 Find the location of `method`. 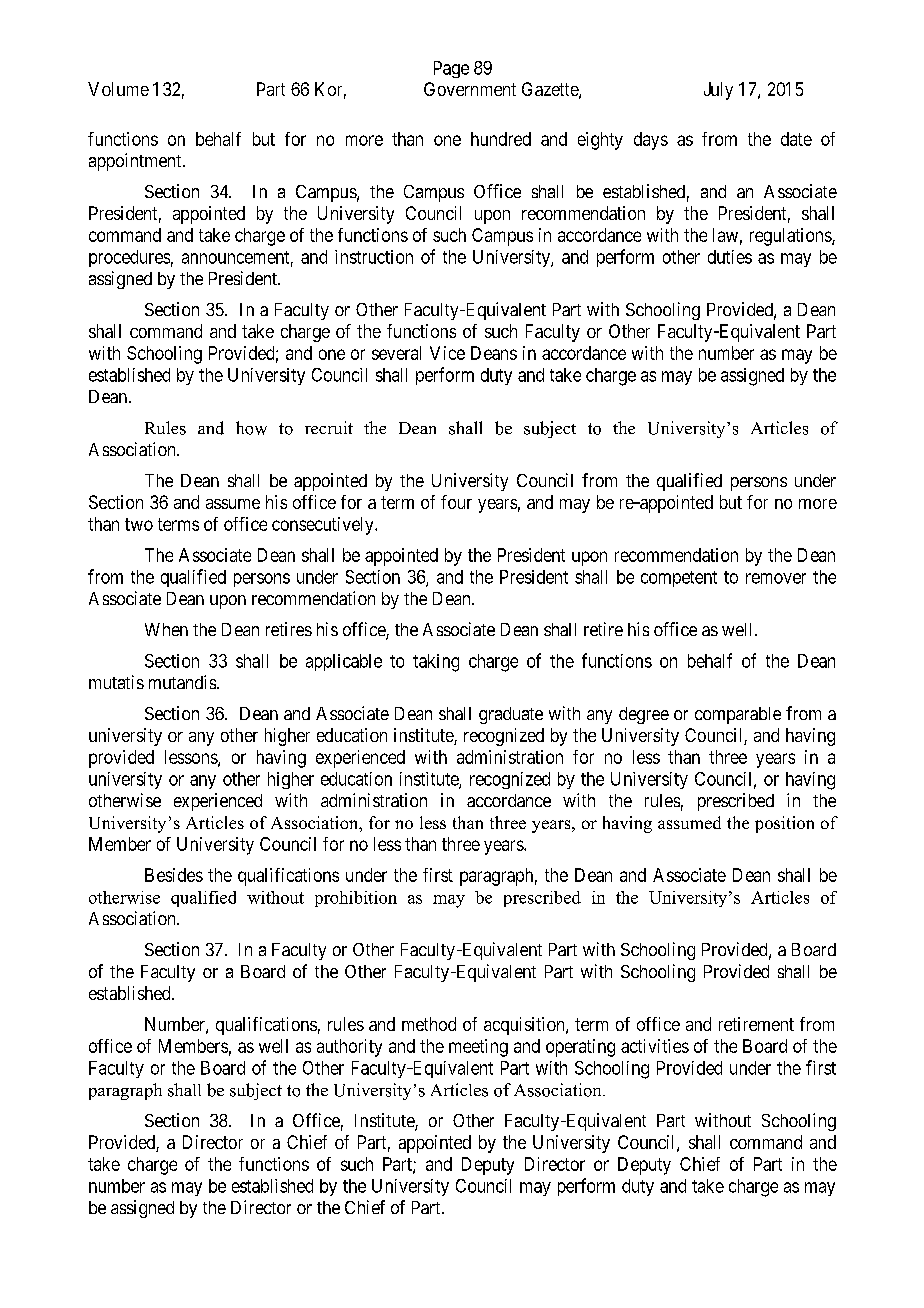

method is located at coordinates (429, 1024).
